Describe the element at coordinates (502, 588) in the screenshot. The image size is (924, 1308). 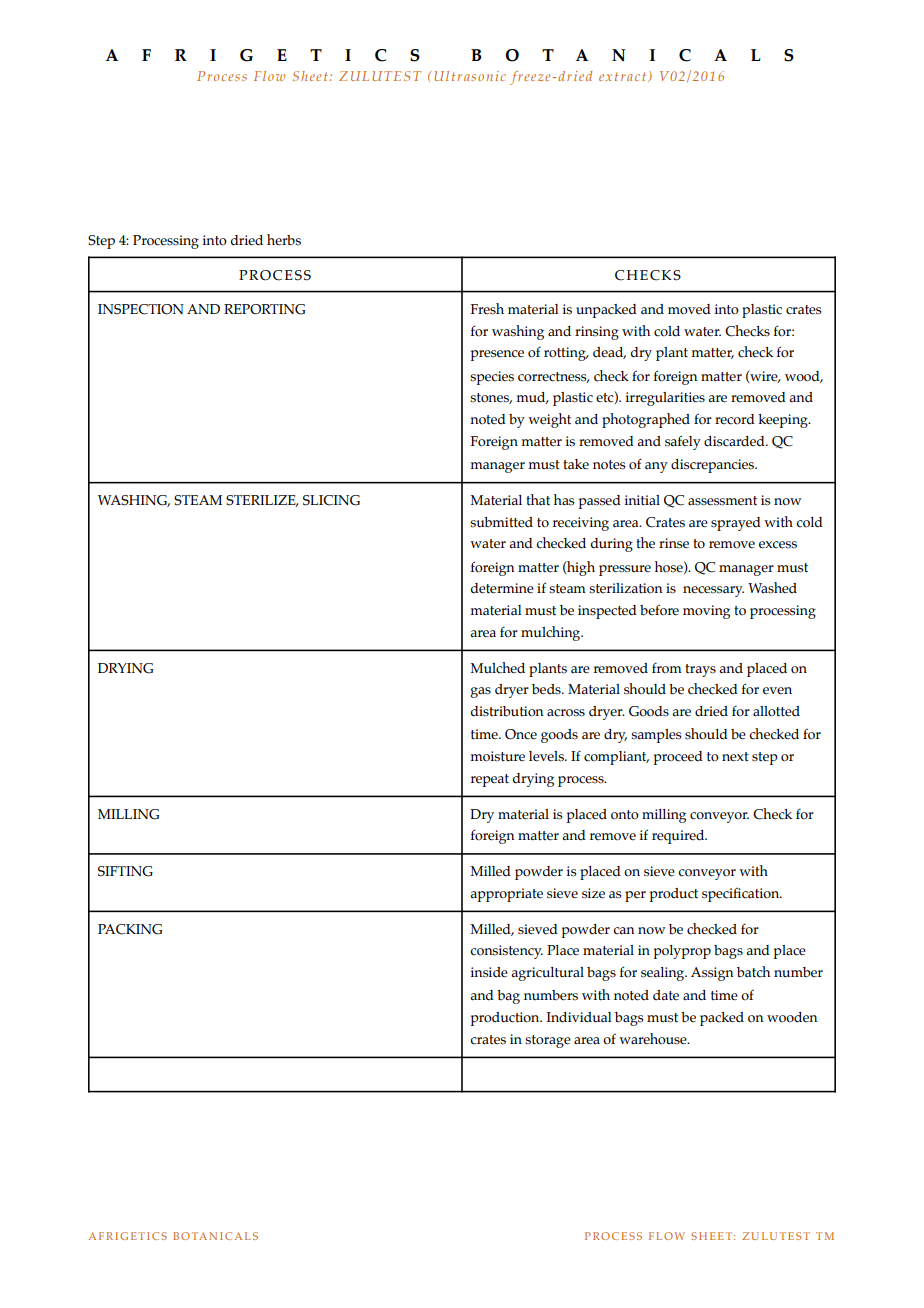
I see `determine` at that location.
